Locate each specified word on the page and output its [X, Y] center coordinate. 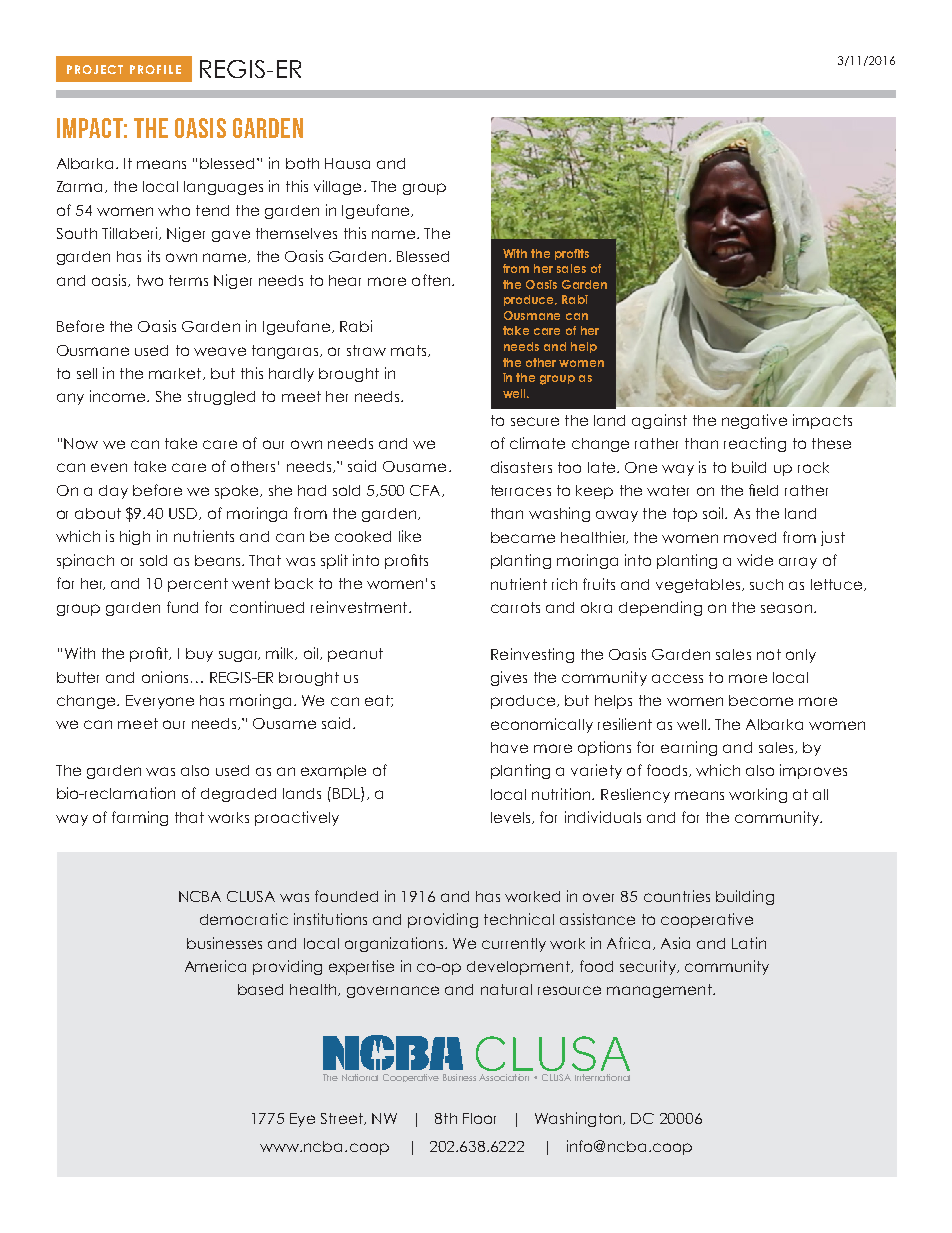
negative [754, 421]
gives [509, 678]
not [769, 654]
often [432, 280]
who [174, 210]
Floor [479, 1118]
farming [140, 818]
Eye [302, 1120]
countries [677, 896]
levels [512, 818]
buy [199, 655]
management [660, 991]
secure [535, 421]
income [119, 396]
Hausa [347, 163]
